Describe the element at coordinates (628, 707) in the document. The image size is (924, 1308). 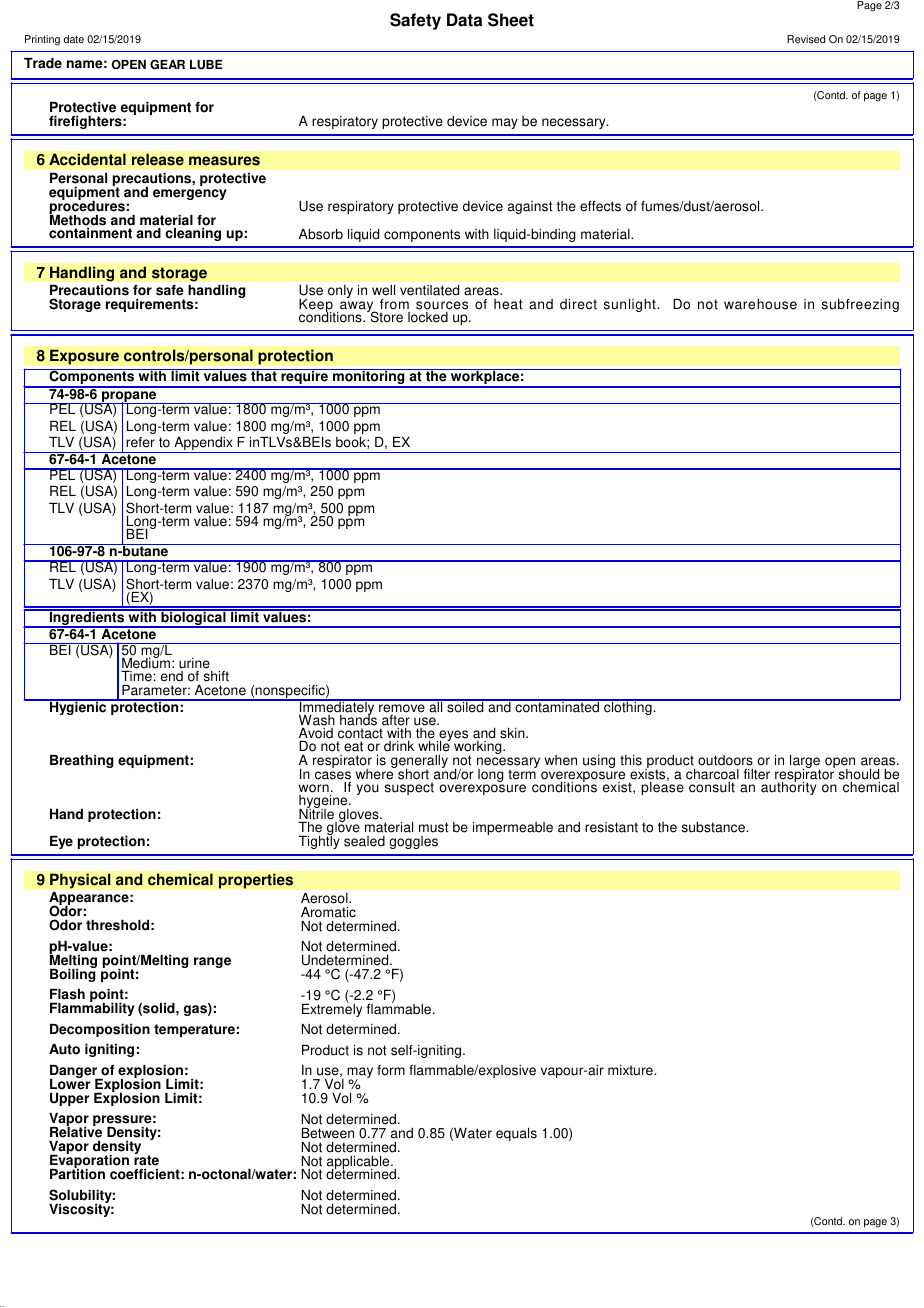
I see `clothing` at that location.
